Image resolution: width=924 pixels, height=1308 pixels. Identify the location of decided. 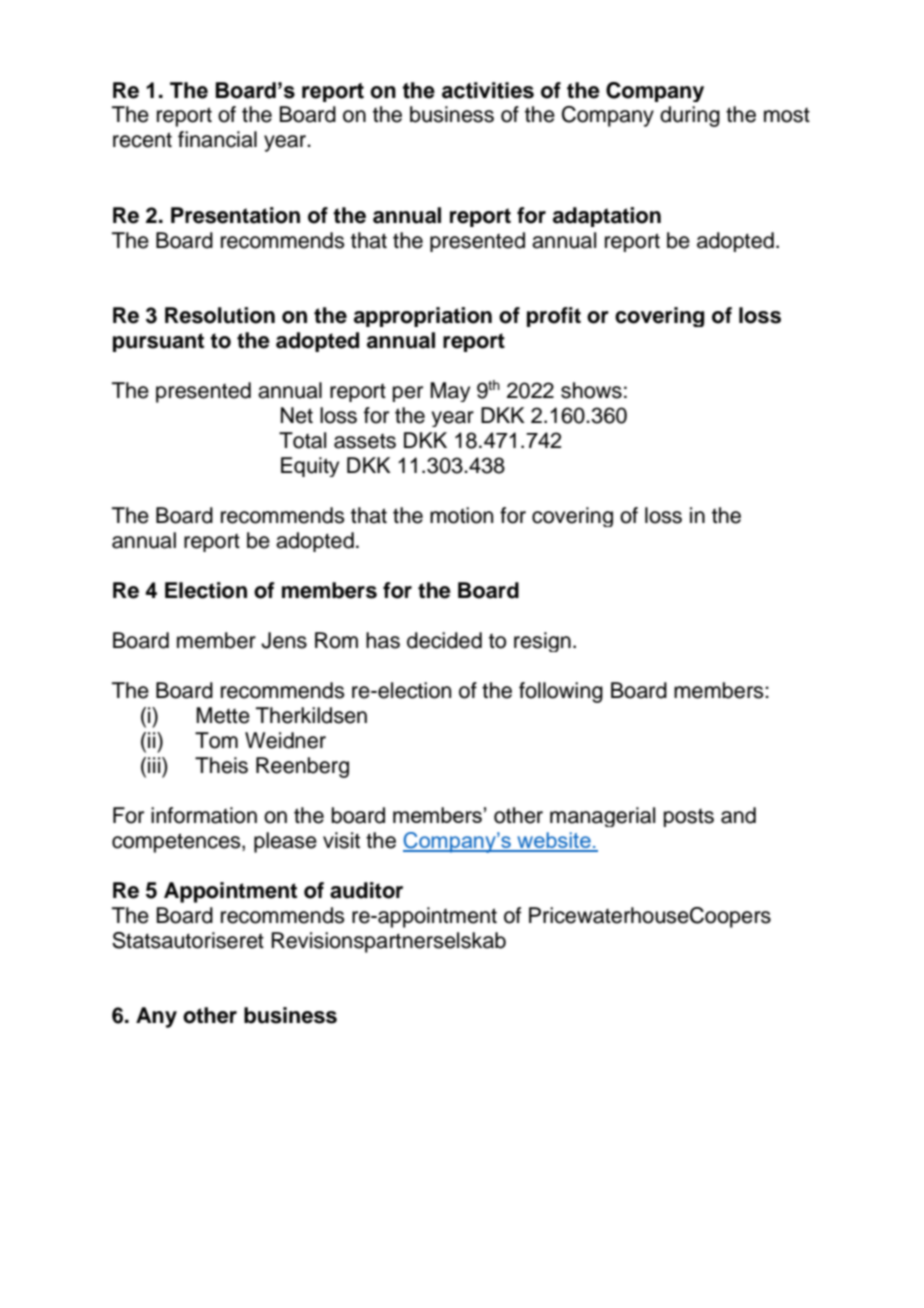
(444, 640).
